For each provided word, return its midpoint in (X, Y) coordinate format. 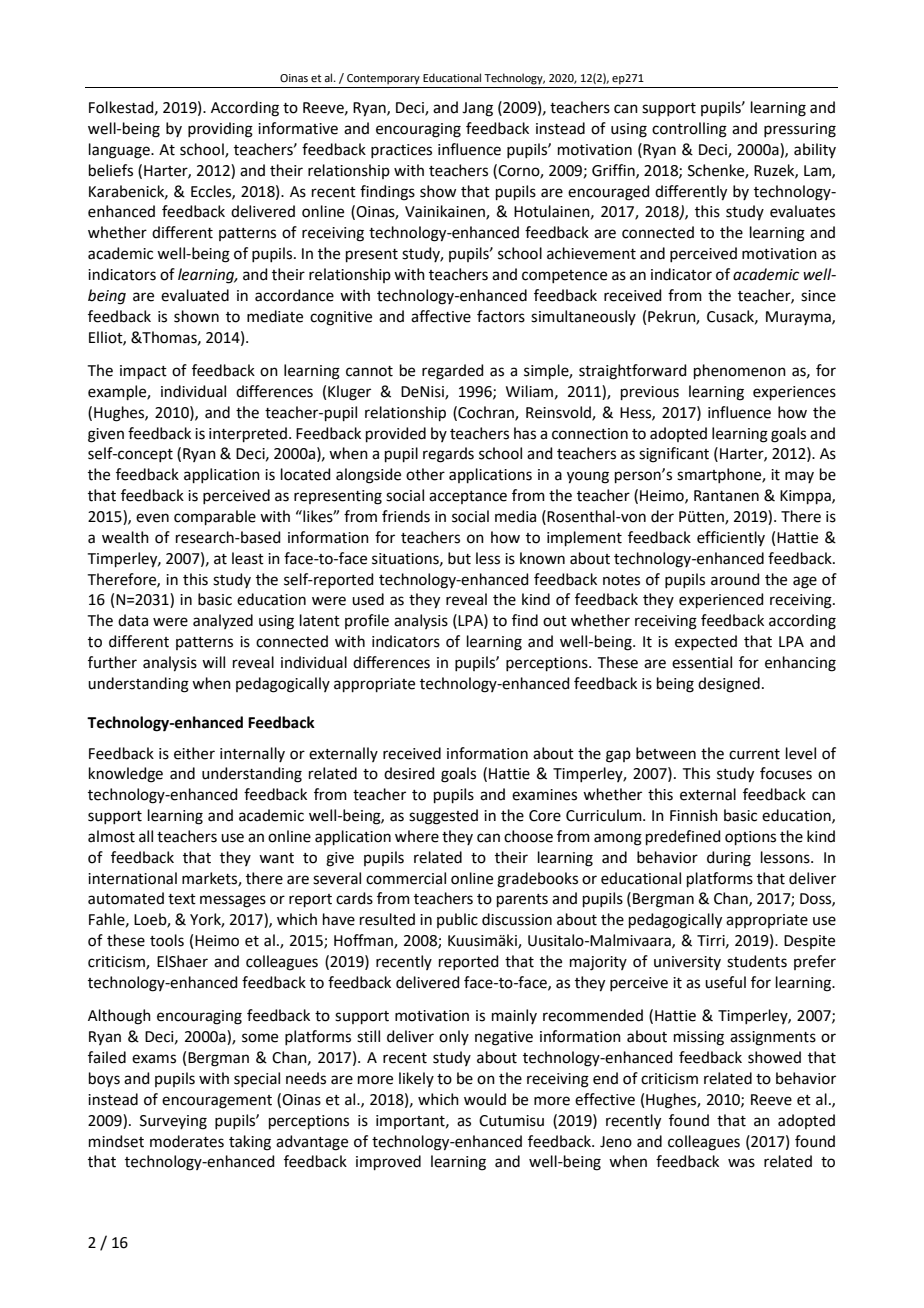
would (485, 1099)
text (182, 899)
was (741, 1163)
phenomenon (740, 371)
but (459, 558)
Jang (477, 109)
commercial (406, 878)
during (729, 859)
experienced (721, 600)
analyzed (223, 621)
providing (220, 130)
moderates (187, 1141)
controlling (689, 130)
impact (143, 372)
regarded (453, 372)
